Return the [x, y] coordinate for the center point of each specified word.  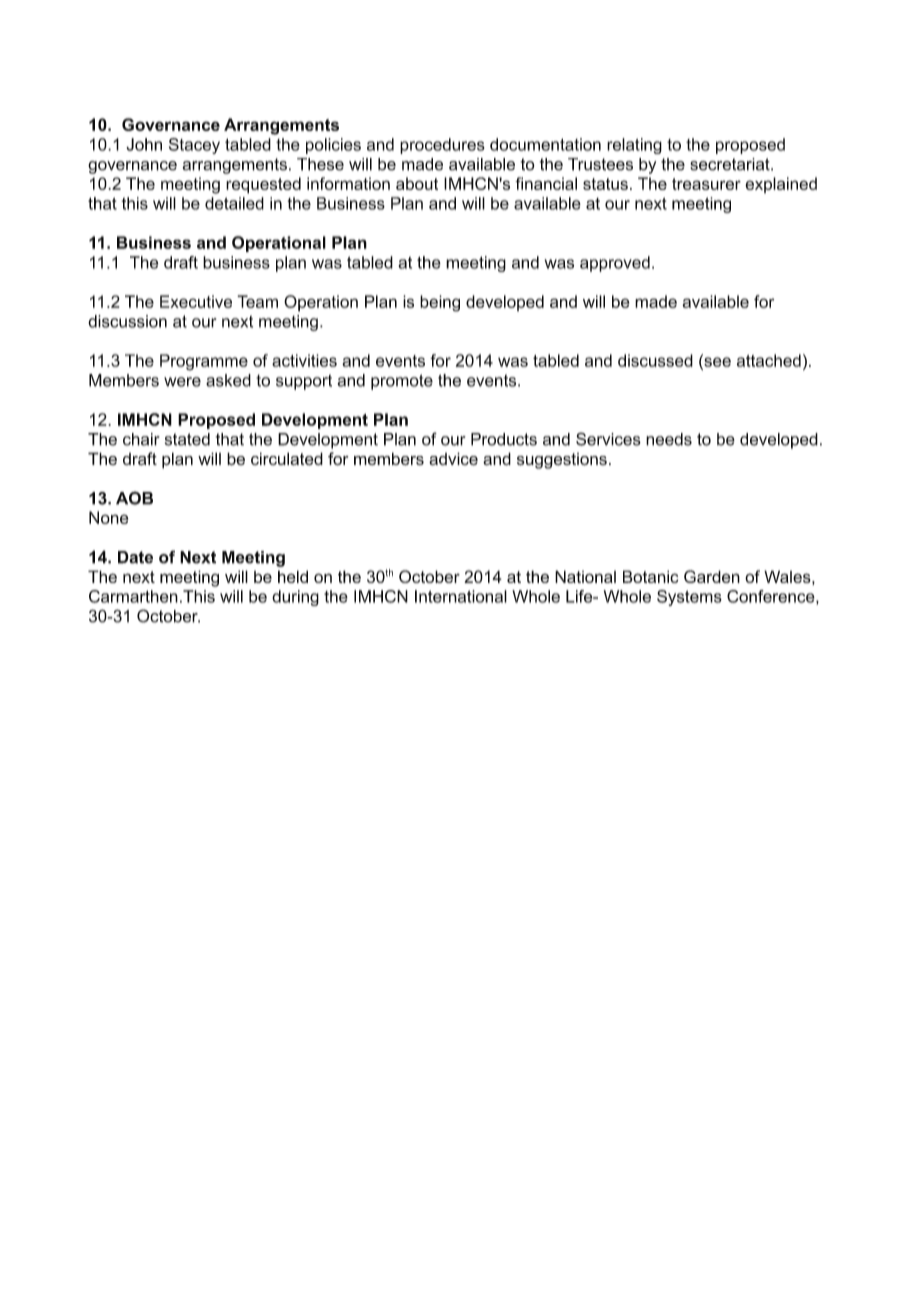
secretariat [731, 164]
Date [135, 557]
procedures [442, 146]
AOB [134, 498]
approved [615, 264]
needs [669, 439]
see [716, 362]
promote [402, 382]
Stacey [194, 146]
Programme [204, 362]
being [440, 303]
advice [453, 458]
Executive [196, 301]
